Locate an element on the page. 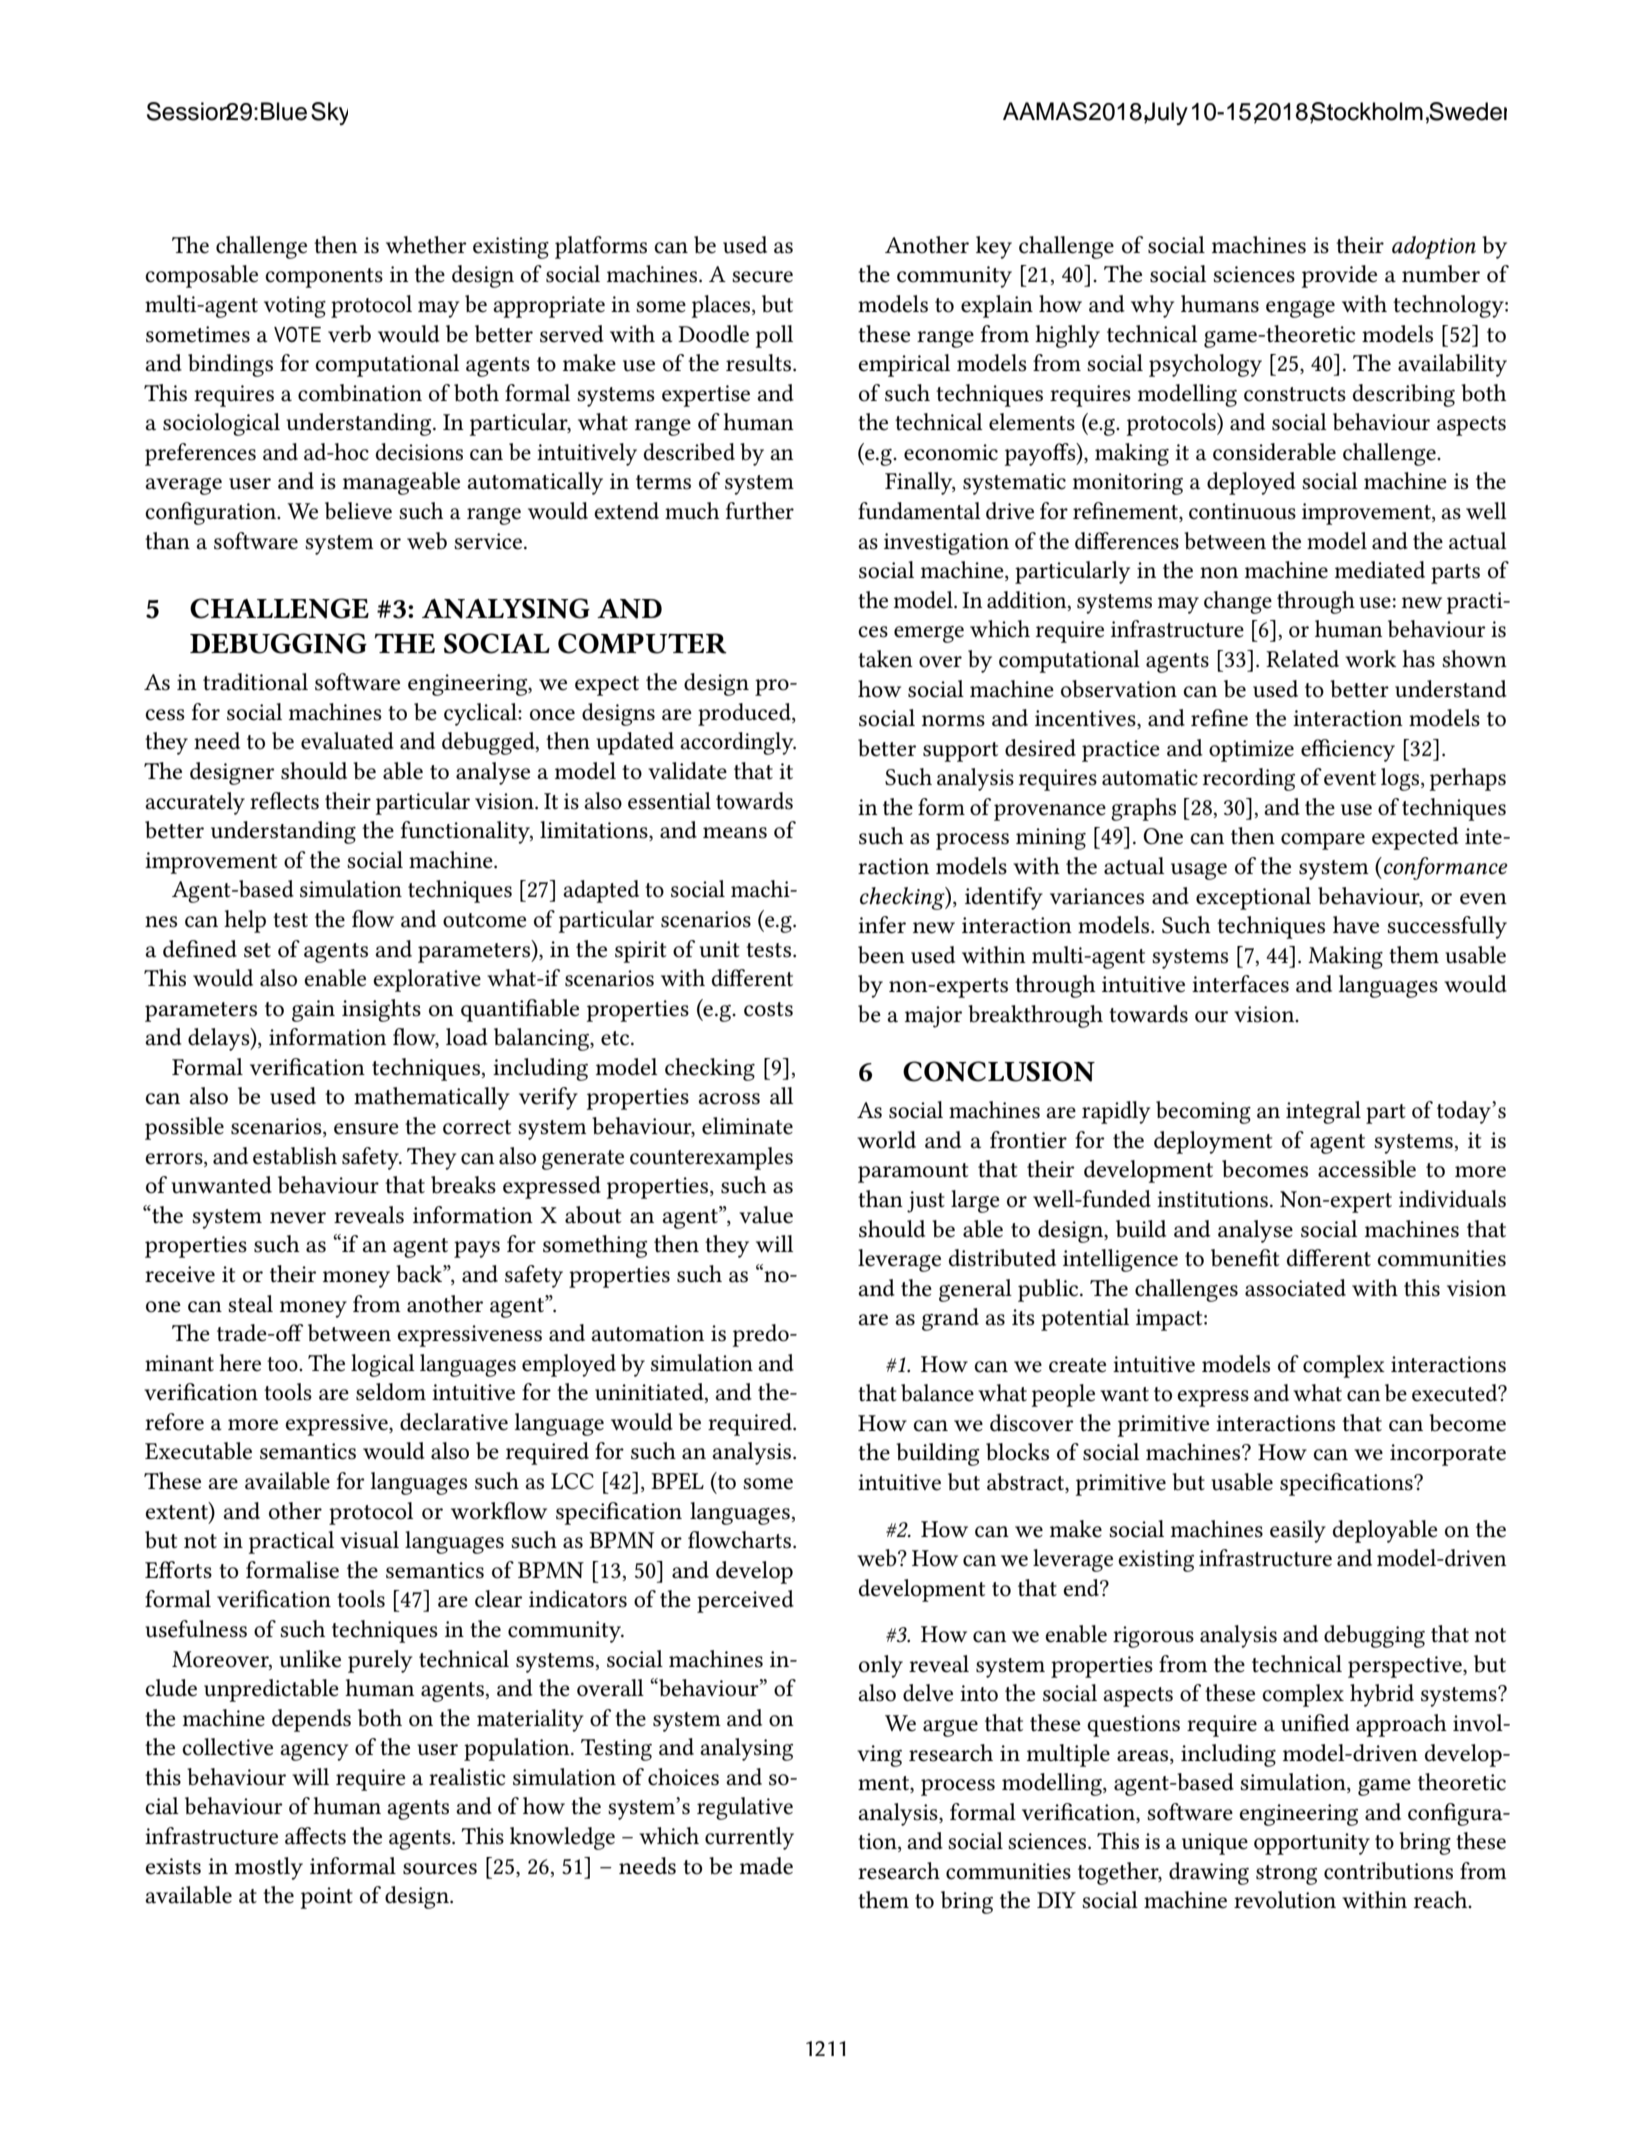 The height and width of the page is (2138, 1652). across is located at coordinates (729, 1099).
